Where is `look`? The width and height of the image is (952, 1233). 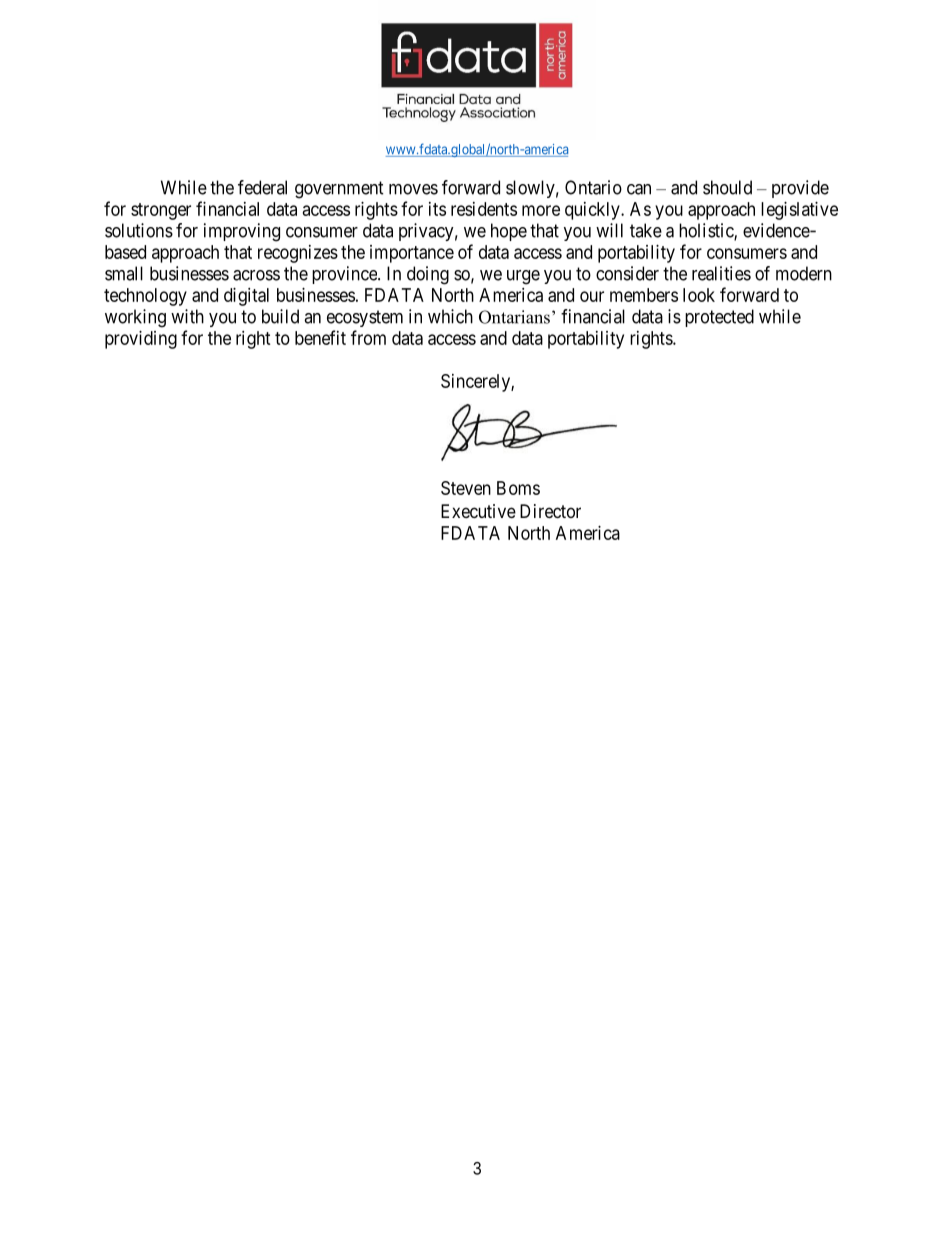 look is located at coordinates (699, 295).
